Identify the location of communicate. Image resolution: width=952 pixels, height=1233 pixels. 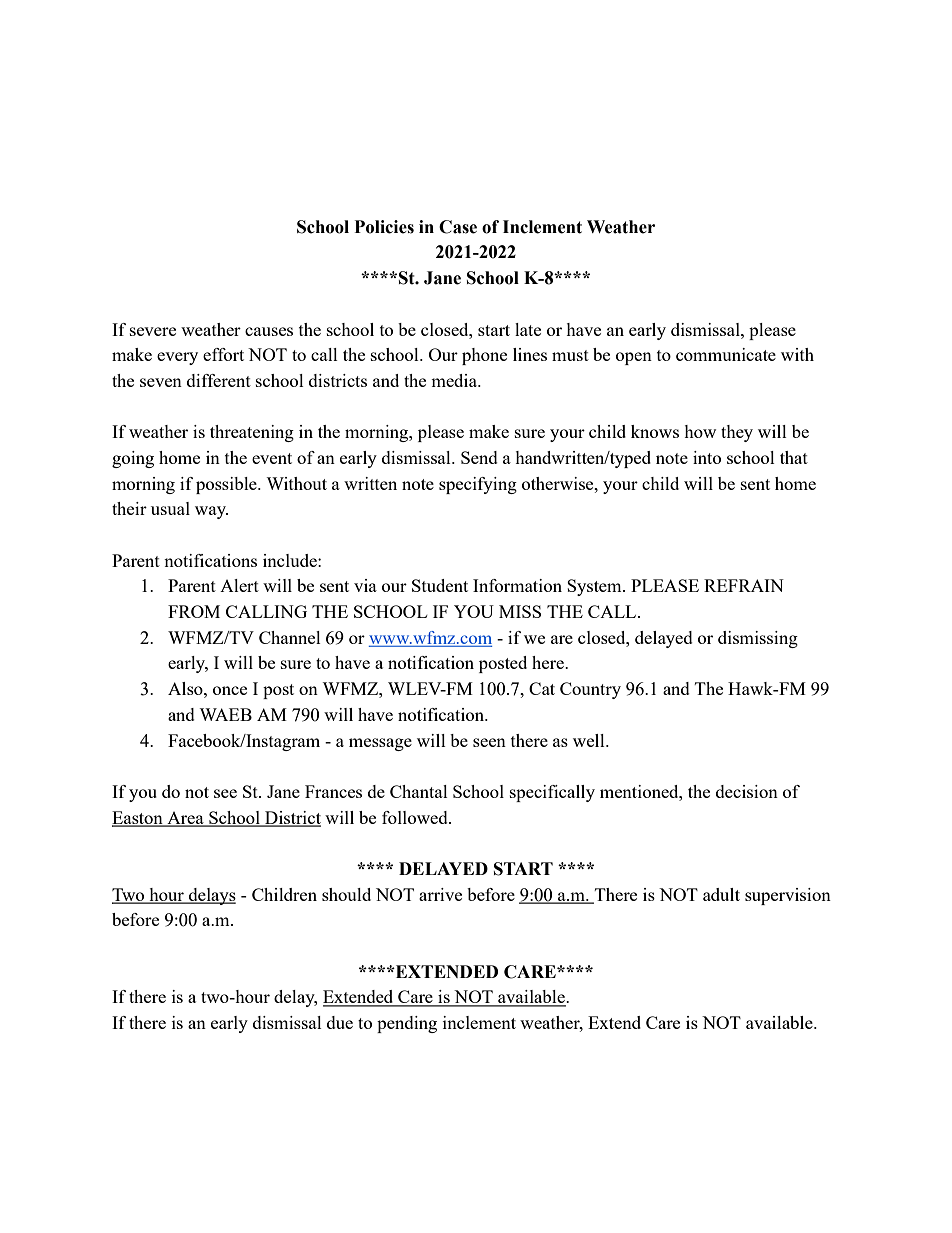
(726, 354).
